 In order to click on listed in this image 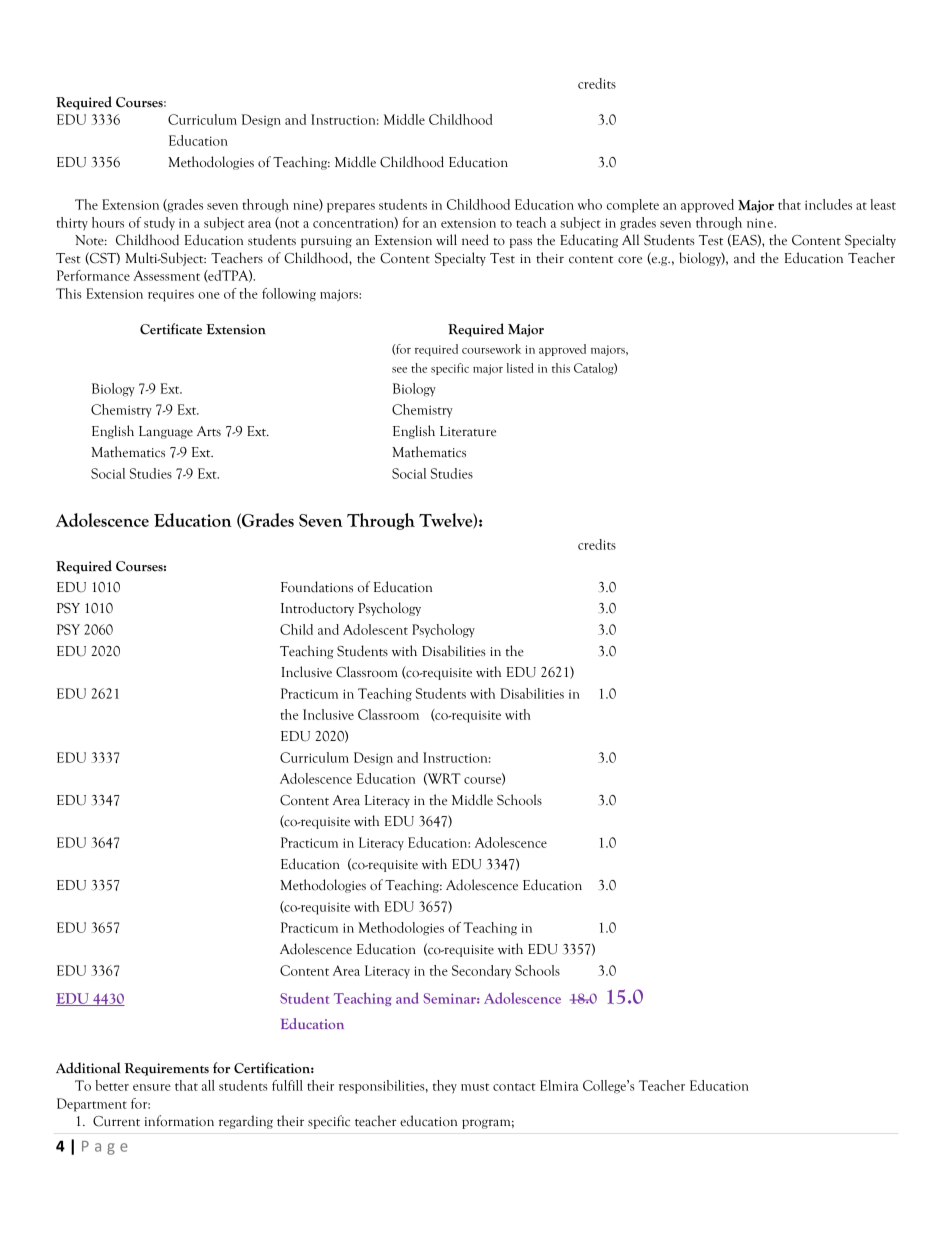, I will do `click(520, 368)`.
